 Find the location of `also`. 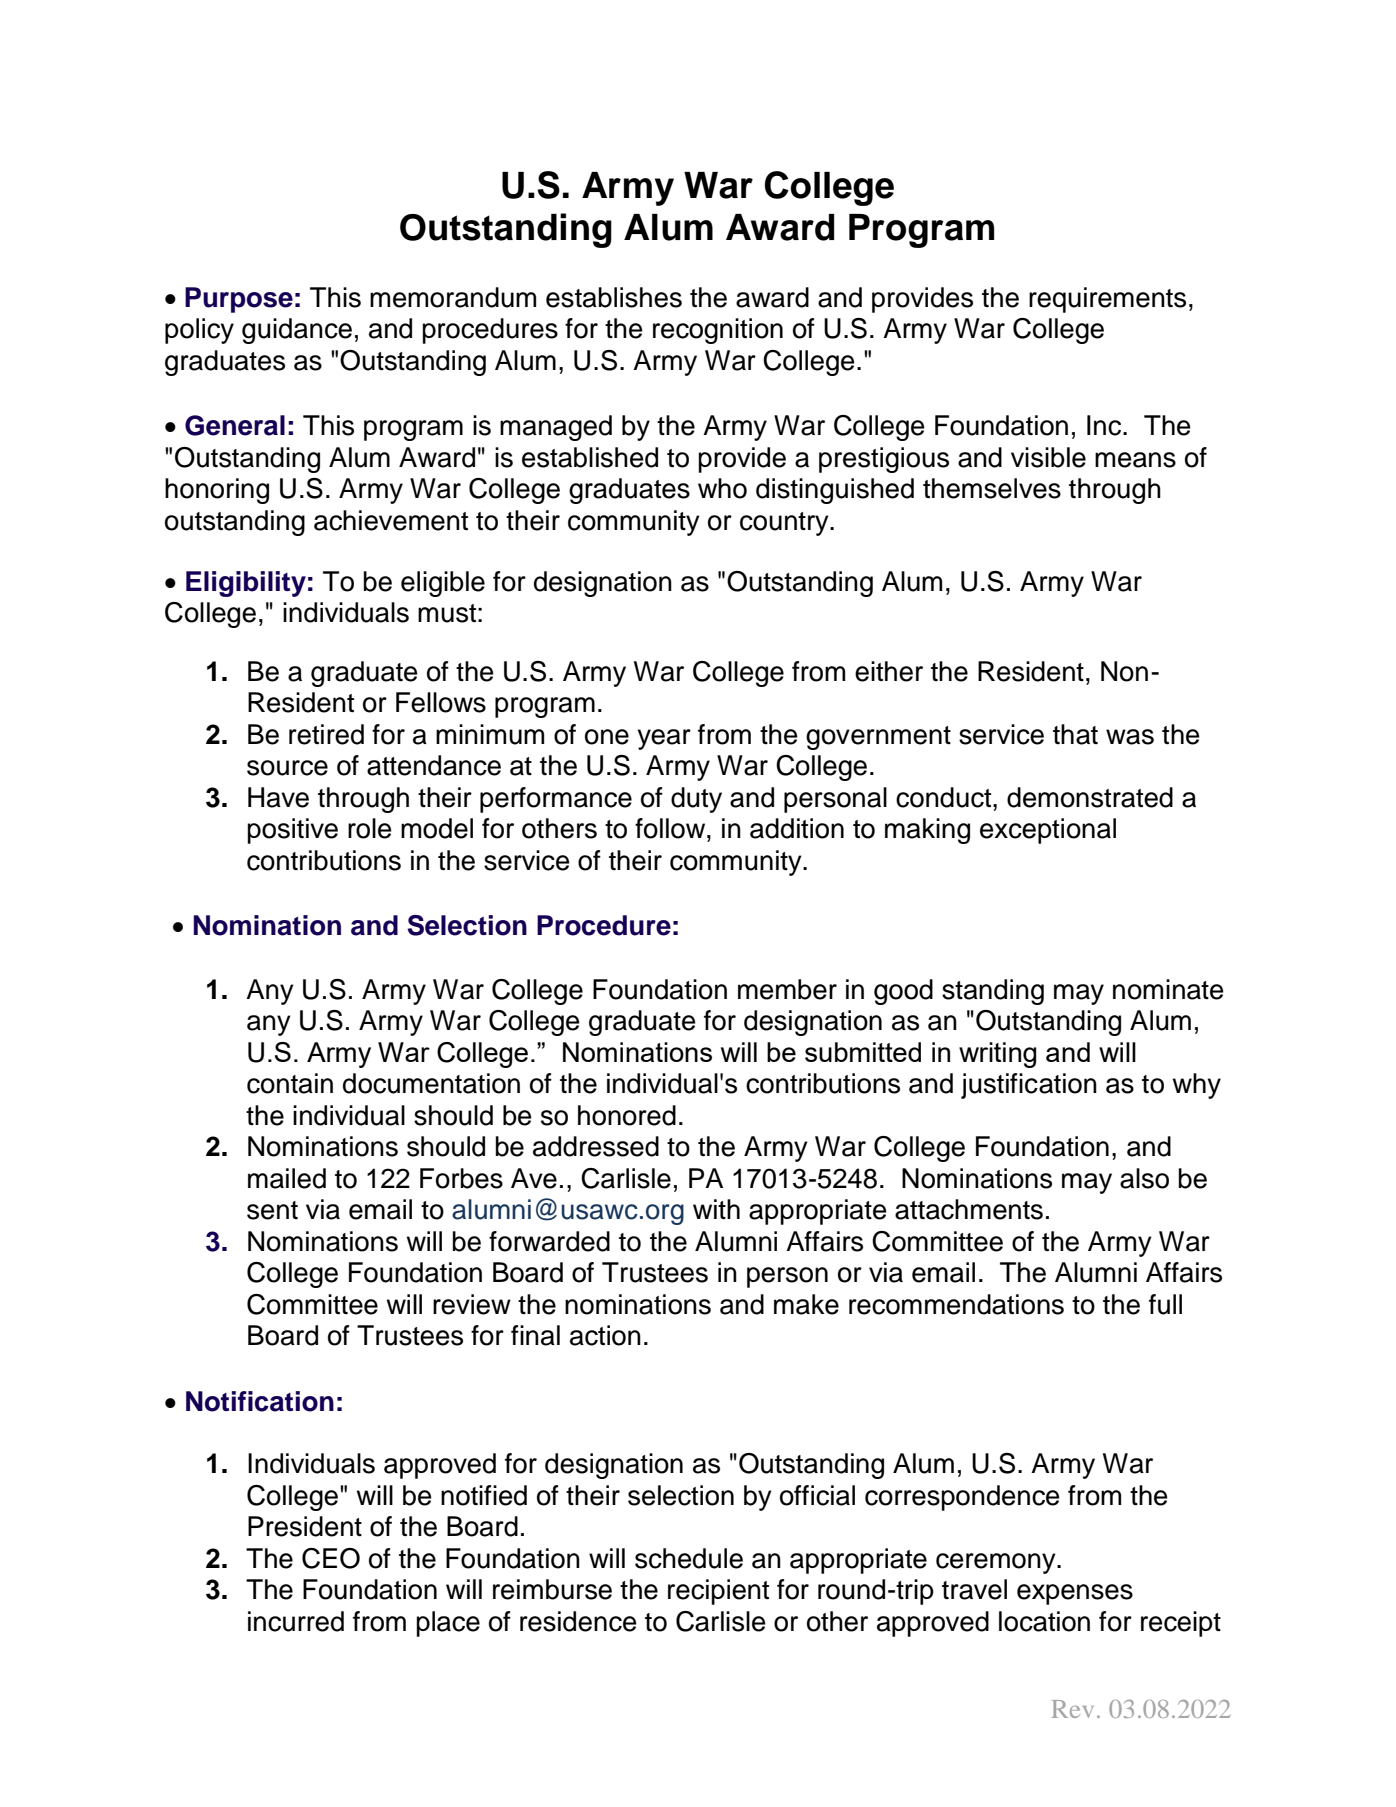

also is located at coordinates (1144, 1178).
